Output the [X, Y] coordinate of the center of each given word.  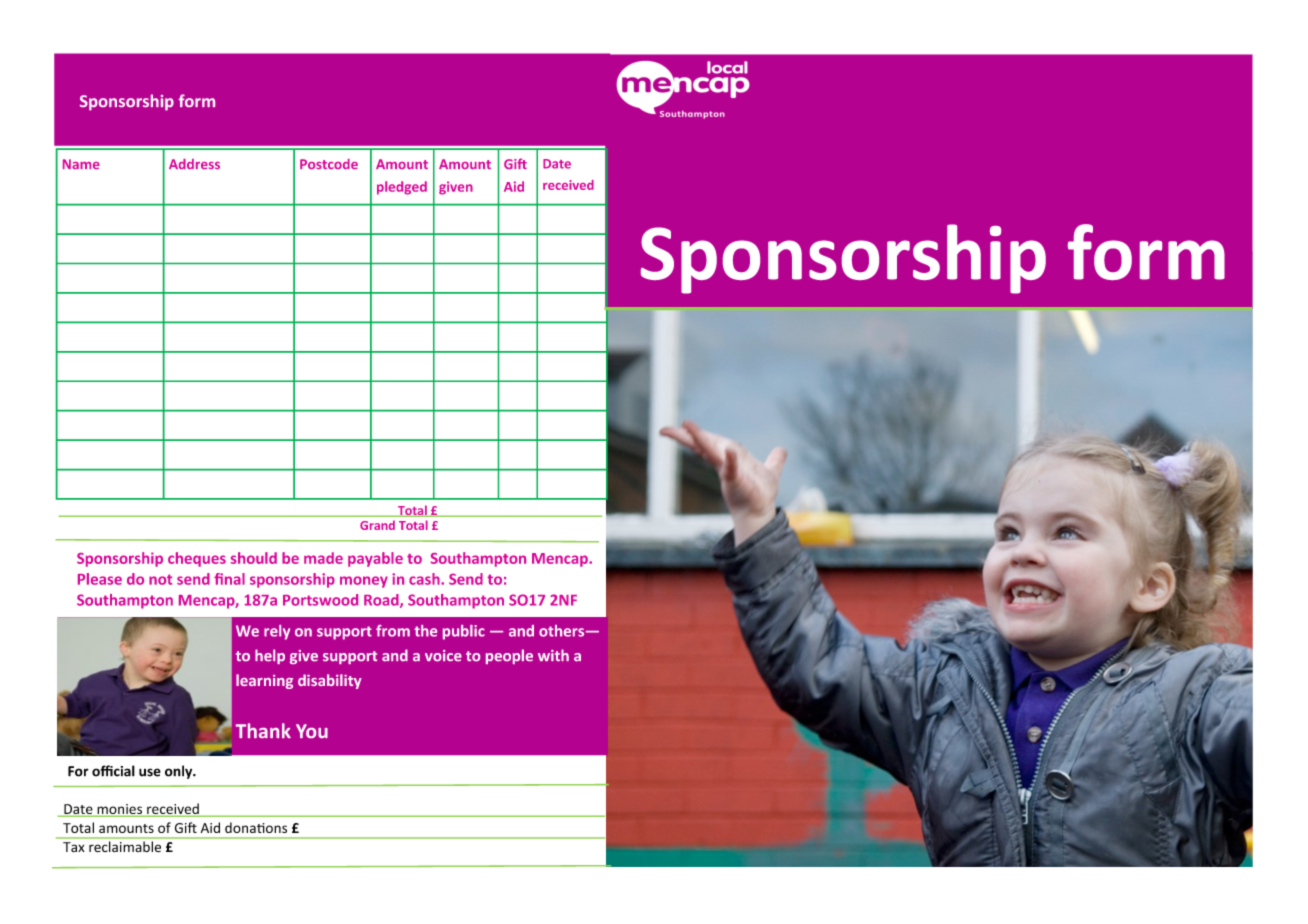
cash [425, 579]
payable [375, 559]
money [364, 582]
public [464, 632]
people [509, 656]
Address [194, 164]
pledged [402, 188]
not [160, 579]
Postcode [329, 164]
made [323, 558]
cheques [197, 559]
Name [81, 164]
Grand [377, 525]
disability [330, 681]
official [113, 771]
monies [120, 810]
